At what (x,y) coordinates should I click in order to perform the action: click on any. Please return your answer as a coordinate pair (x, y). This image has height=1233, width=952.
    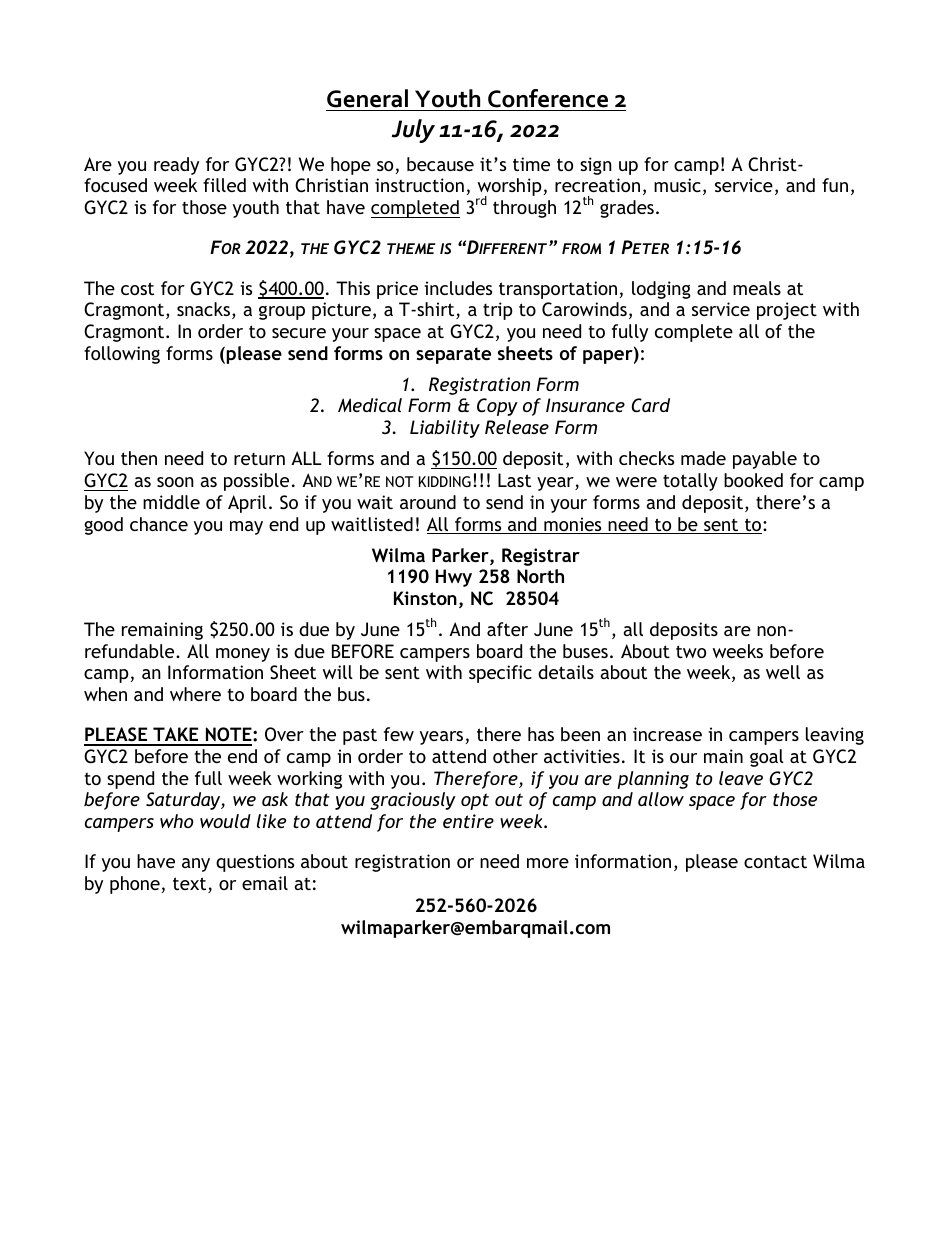
    Looking at the image, I should click on (196, 865).
